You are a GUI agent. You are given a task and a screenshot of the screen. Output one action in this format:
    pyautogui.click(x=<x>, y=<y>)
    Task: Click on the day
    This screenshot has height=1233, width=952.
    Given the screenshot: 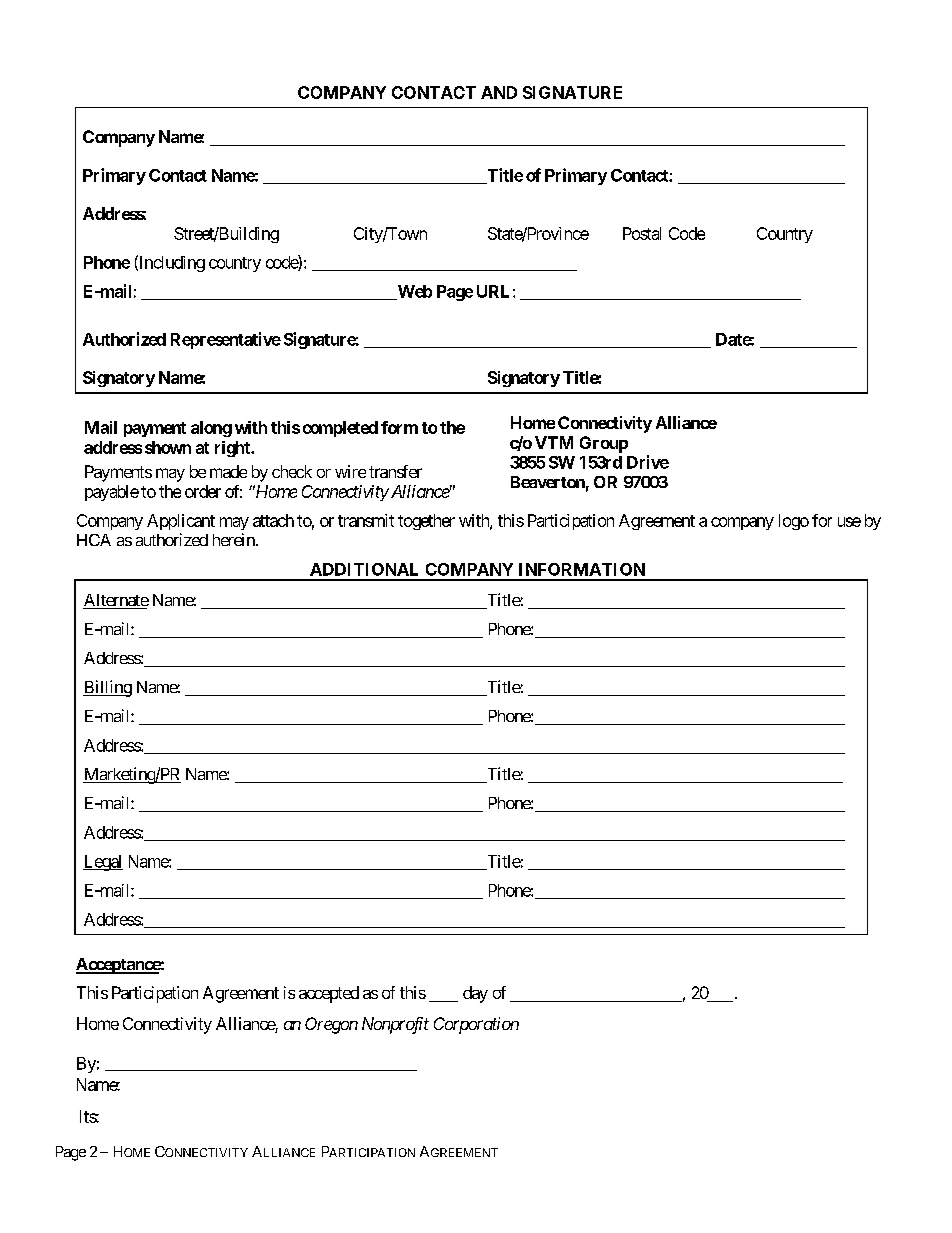 What is the action you would take?
    pyautogui.click(x=475, y=994)
